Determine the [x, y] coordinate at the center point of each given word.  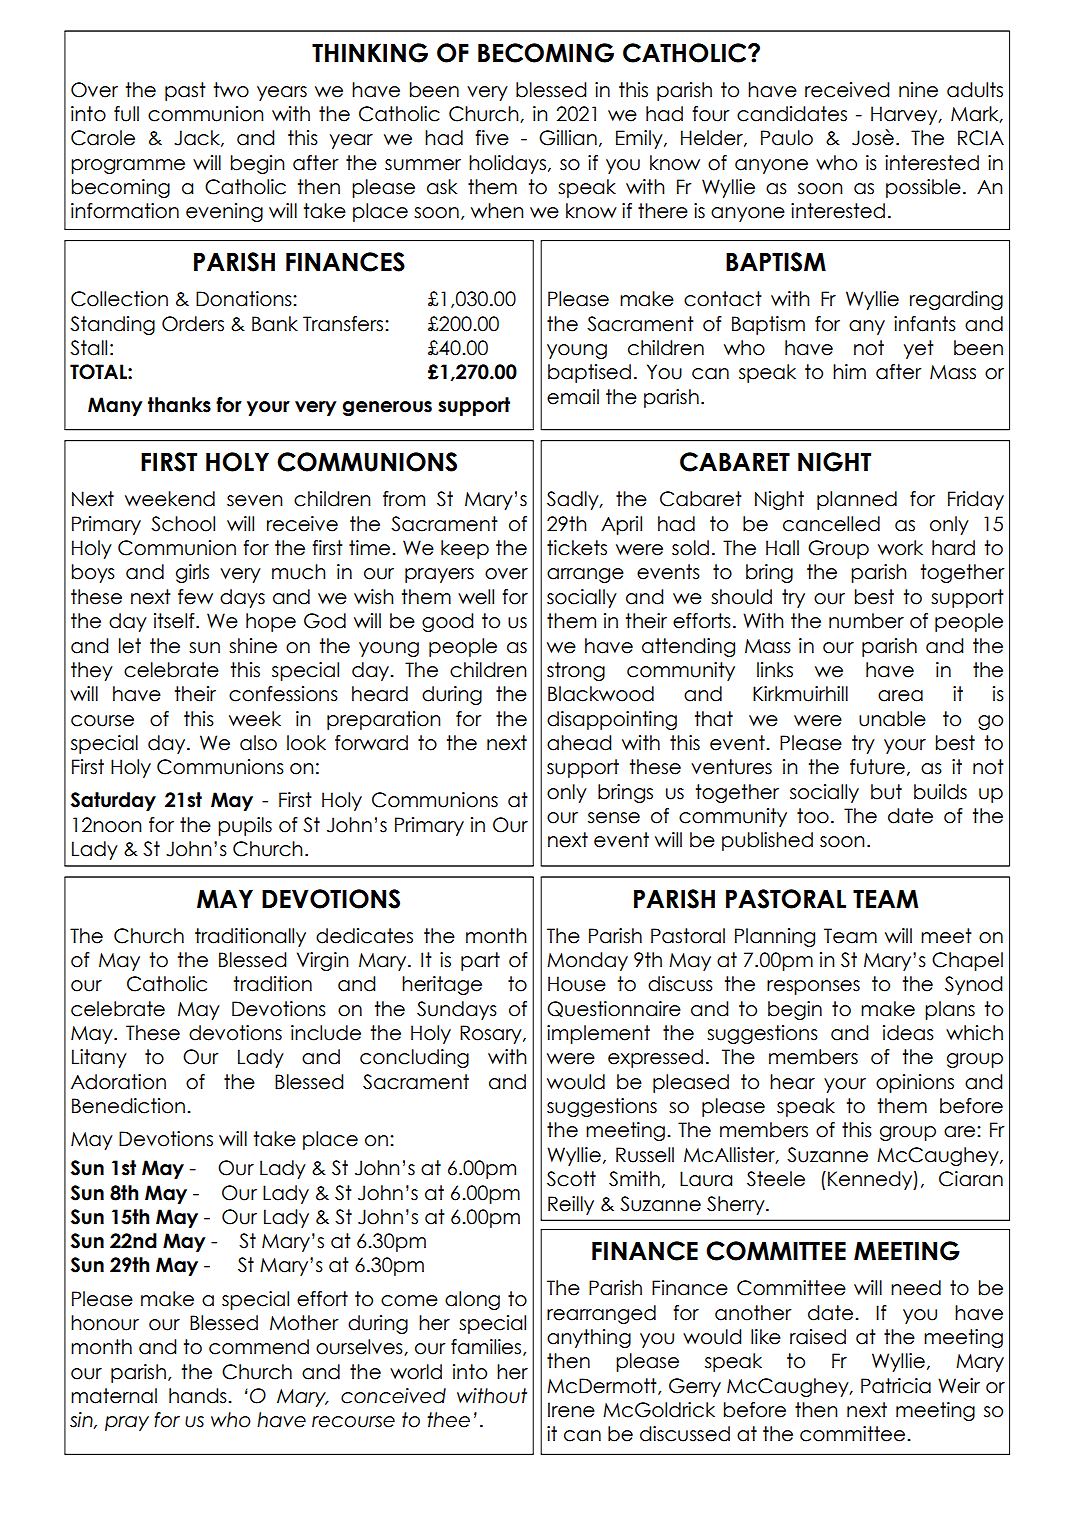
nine [918, 90]
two [231, 90]
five [492, 138]
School [183, 524]
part [480, 961]
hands [199, 1396]
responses [813, 987]
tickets [577, 548]
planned [857, 500]
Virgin [323, 961]
